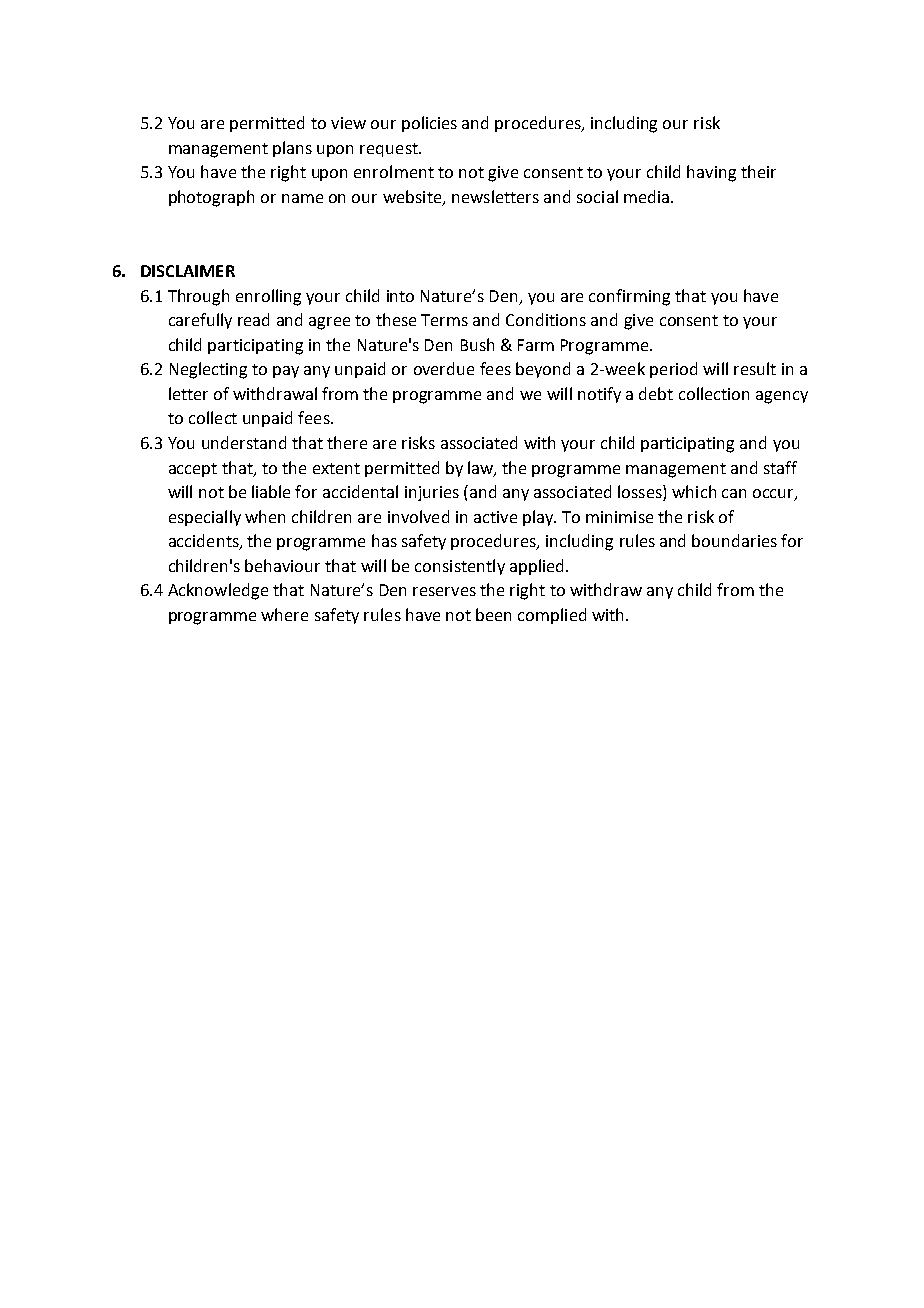  What do you see at coordinates (432, 493) in the page?
I see `injuries` at bounding box center [432, 493].
